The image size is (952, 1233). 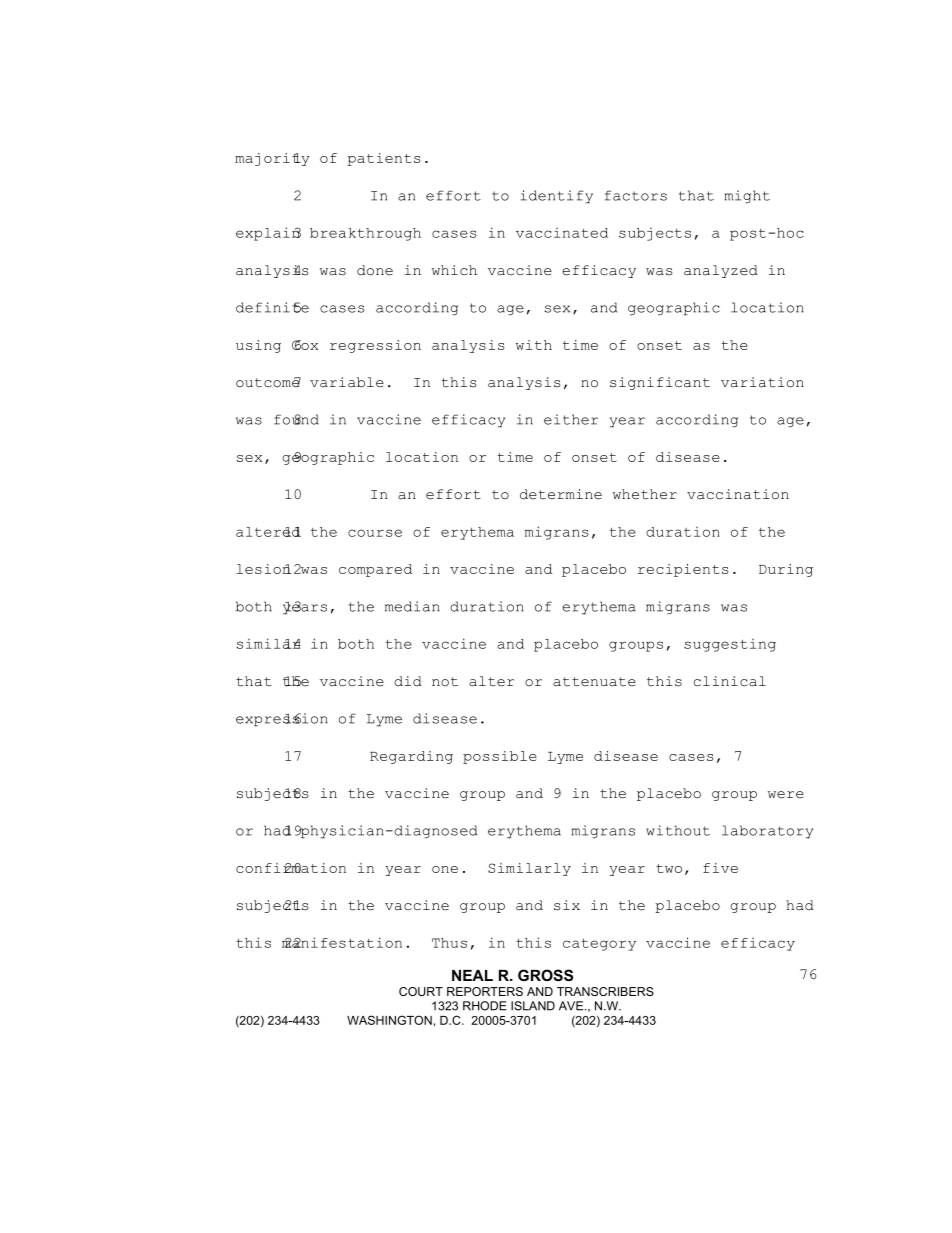 I want to click on ISLAND, so click(x=533, y=1006).
